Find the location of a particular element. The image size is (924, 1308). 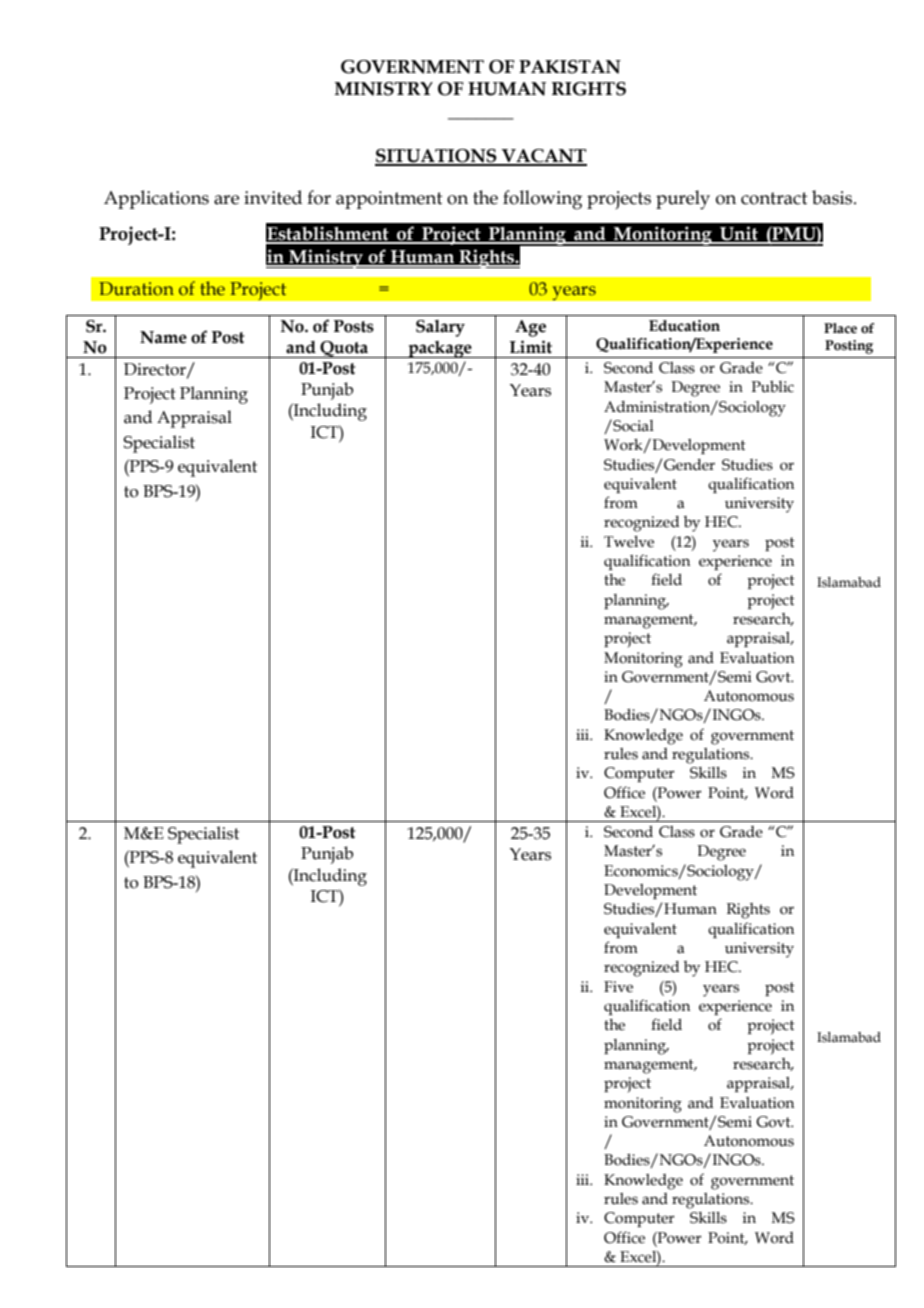

Name is located at coordinates (163, 337).
